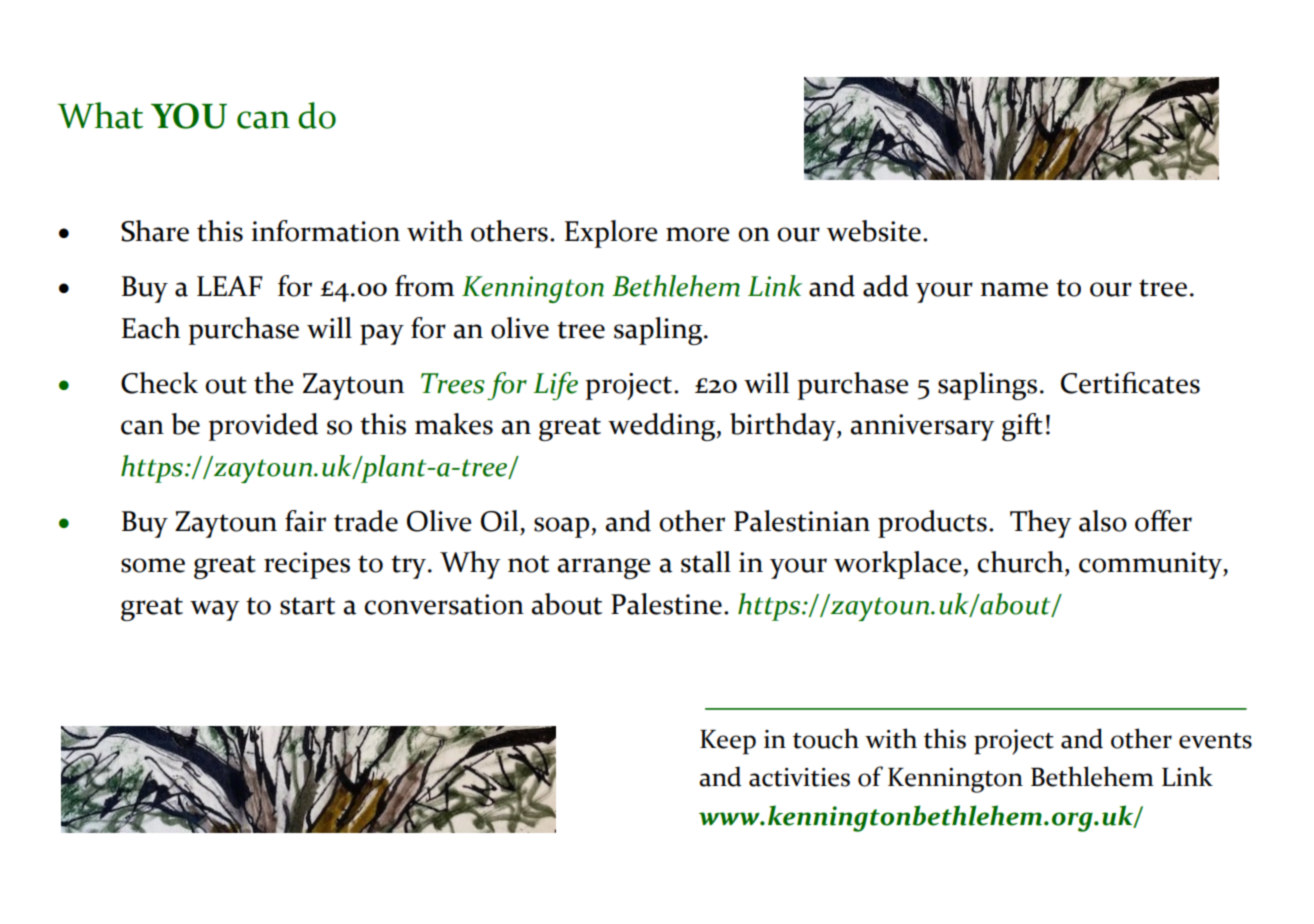 The image size is (1314, 924). I want to click on stall, so click(706, 562).
